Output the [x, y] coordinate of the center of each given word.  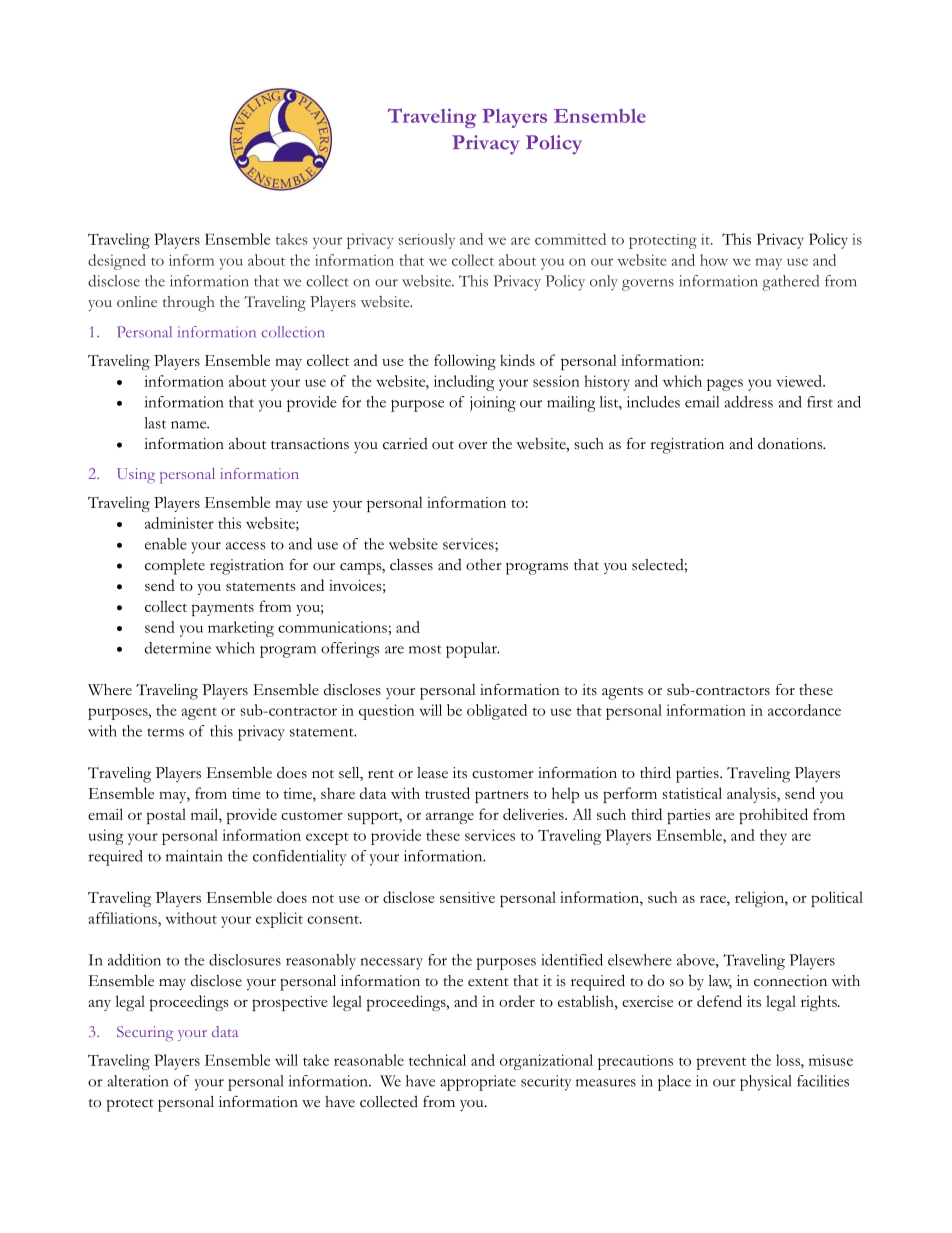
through [189, 304]
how [714, 260]
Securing [145, 1034]
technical [437, 1060]
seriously [426, 241]
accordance [804, 710]
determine [178, 648]
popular [472, 650]
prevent [721, 1063]
